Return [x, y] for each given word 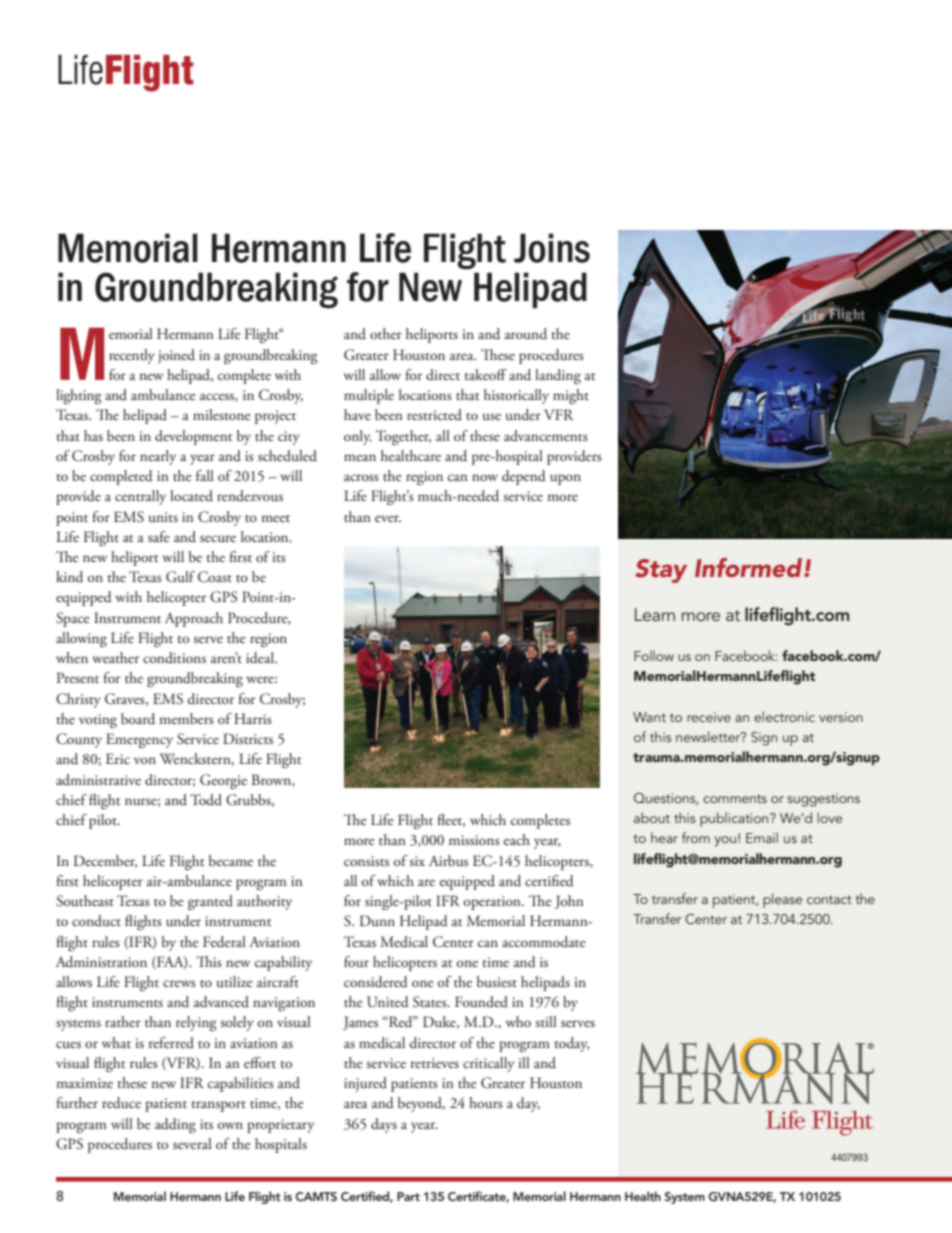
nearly [158, 457]
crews [179, 983]
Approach [194, 619]
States [431, 1002]
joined [176, 356]
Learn [655, 614]
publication [735, 819]
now [485, 477]
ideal [261, 658]
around [526, 334]
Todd [206, 799]
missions [474, 840]
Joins [552, 248]
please [782, 900]
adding [175, 1125]
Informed [750, 567]
